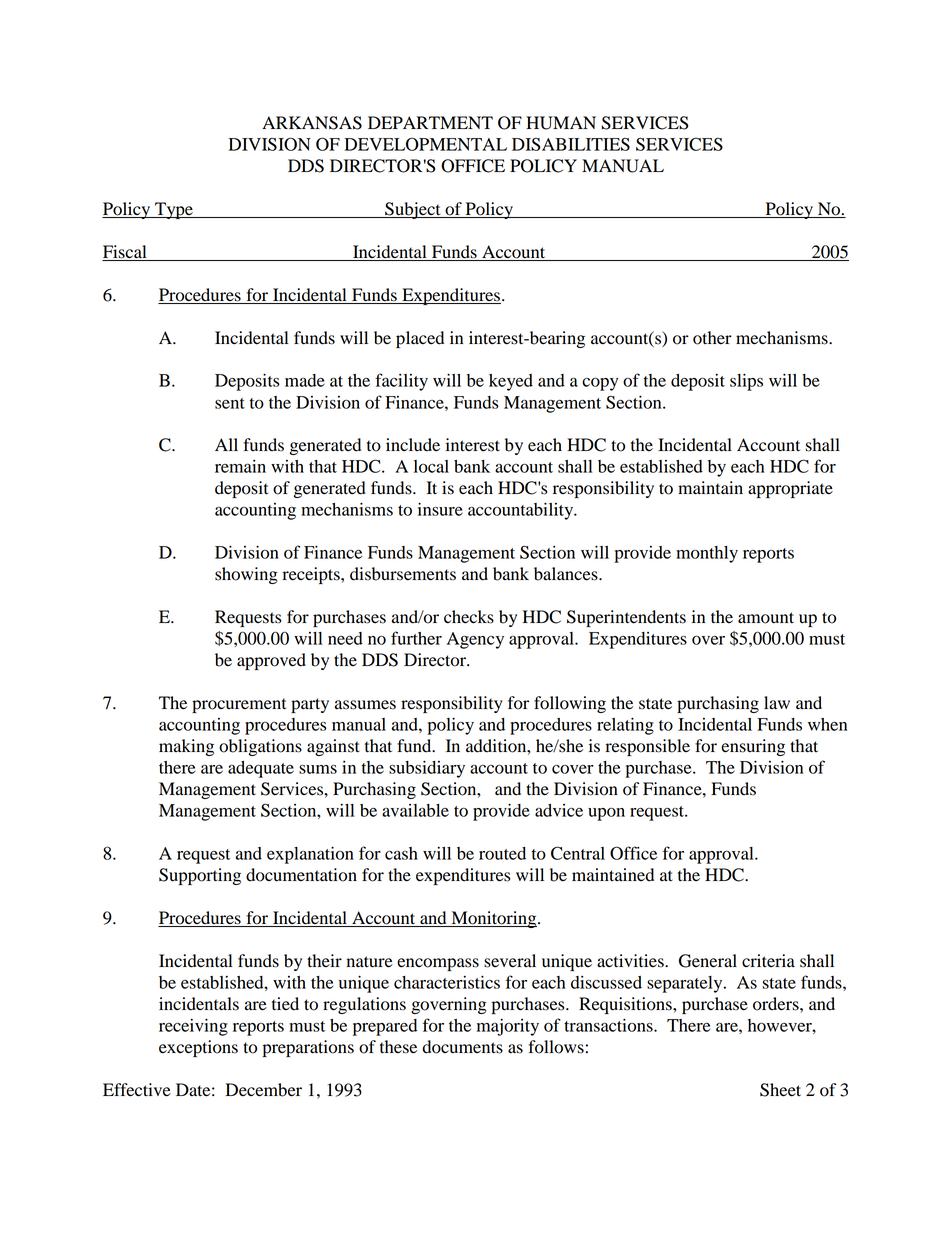  What do you see at coordinates (246, 575) in the image?
I see `showing` at bounding box center [246, 575].
